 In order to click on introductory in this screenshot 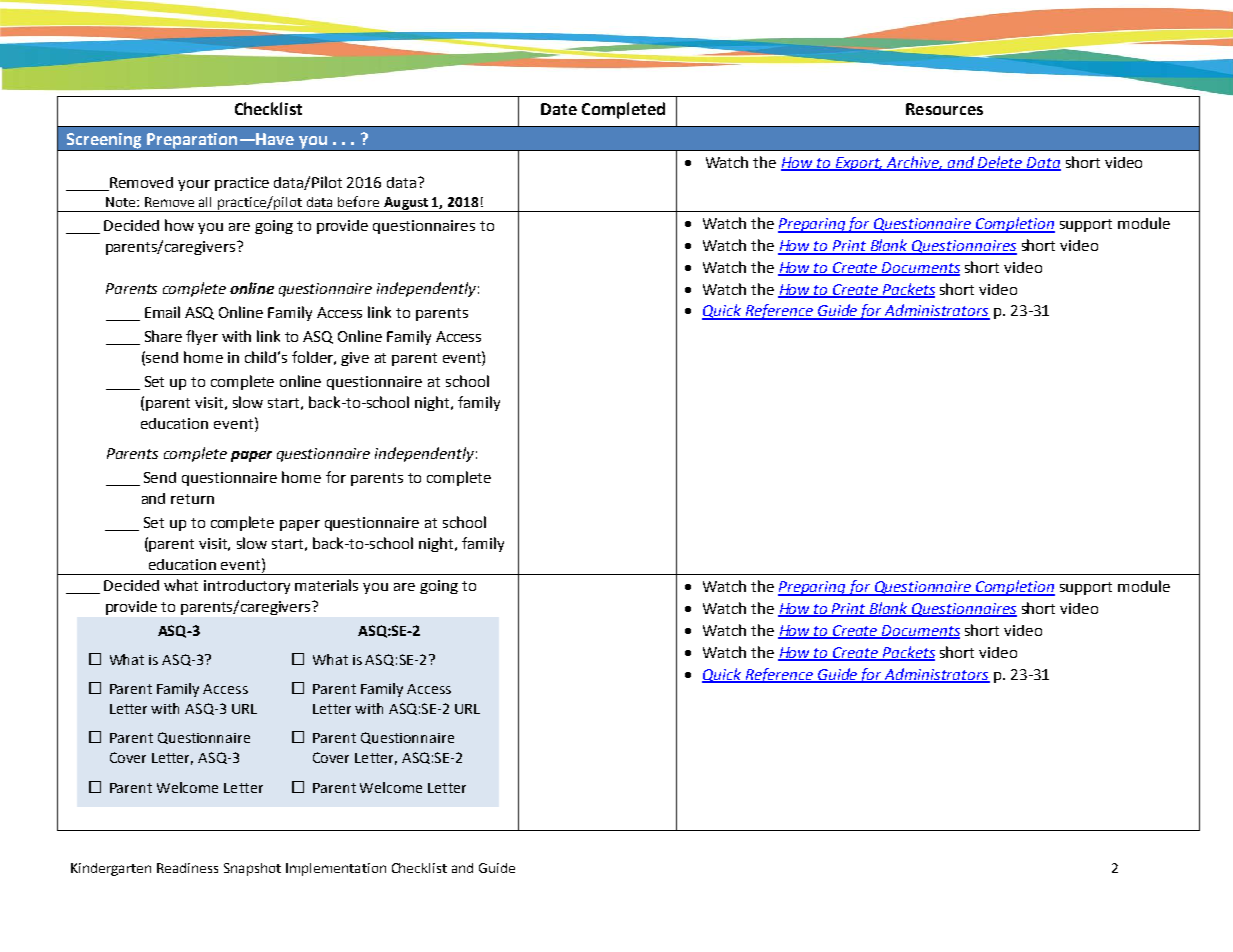, I will do `click(247, 587)`.
